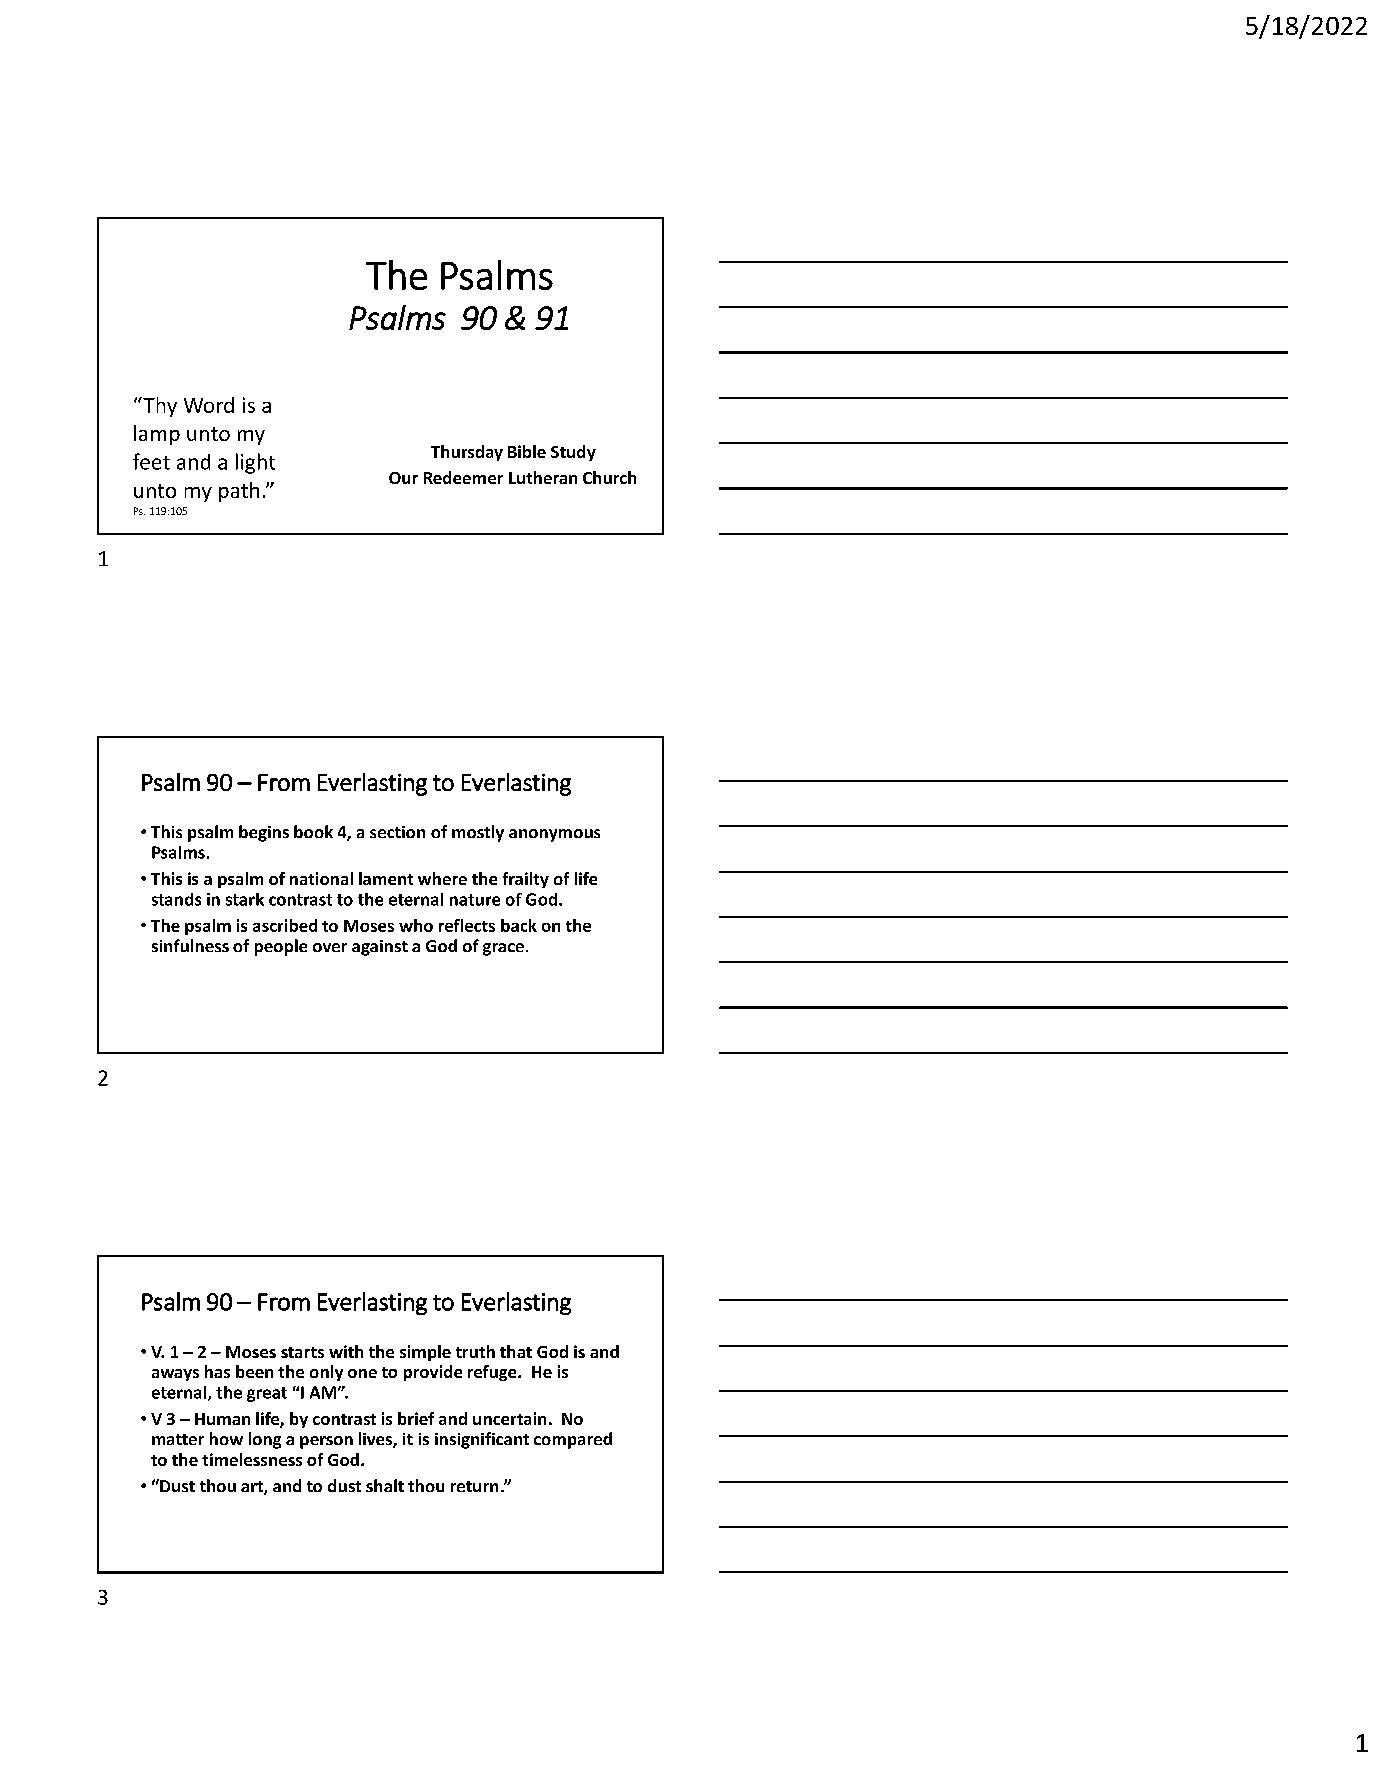  Describe the element at coordinates (573, 453) in the page. I see `Study` at that location.
